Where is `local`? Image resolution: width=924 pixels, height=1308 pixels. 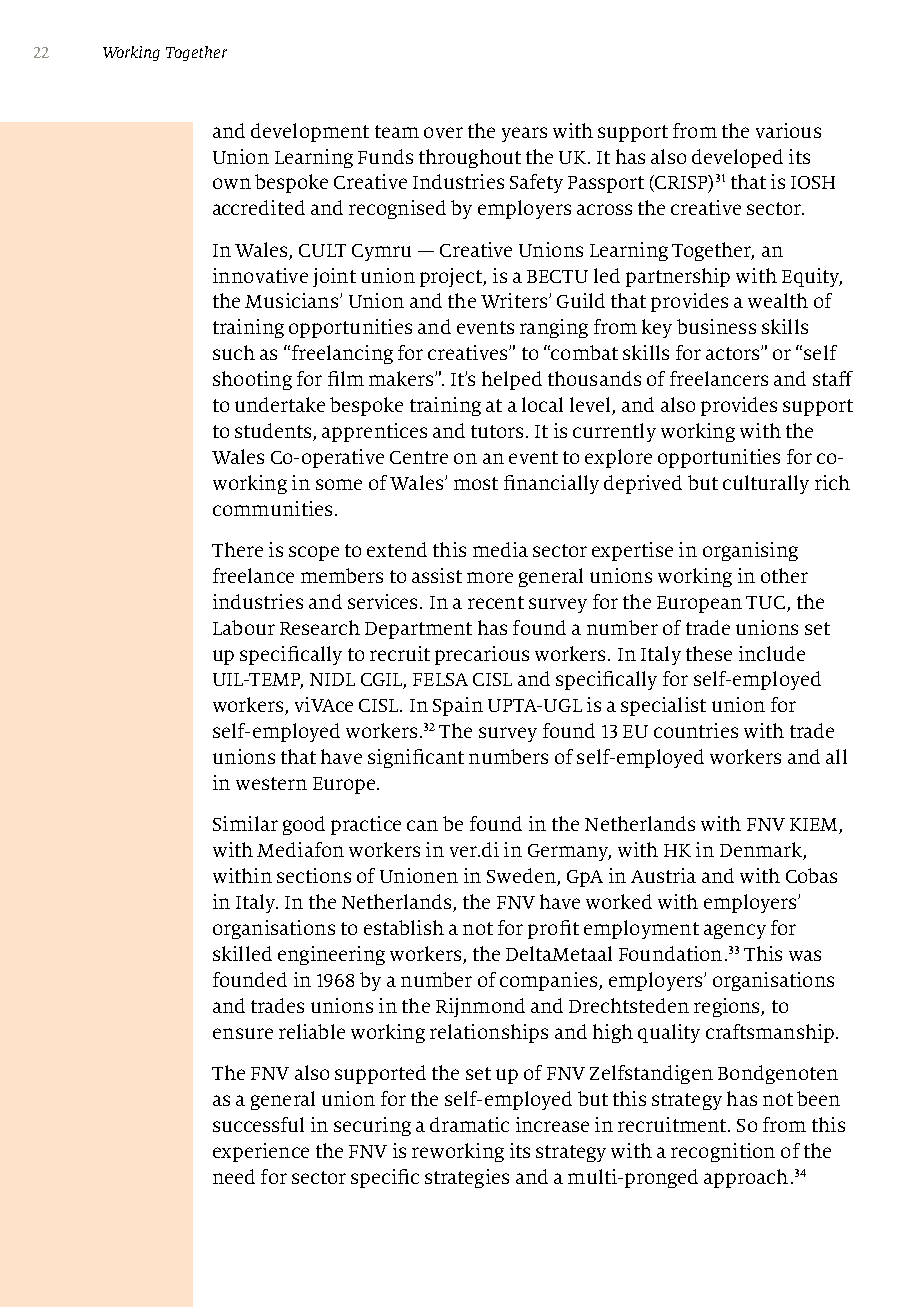 local is located at coordinates (542, 404).
